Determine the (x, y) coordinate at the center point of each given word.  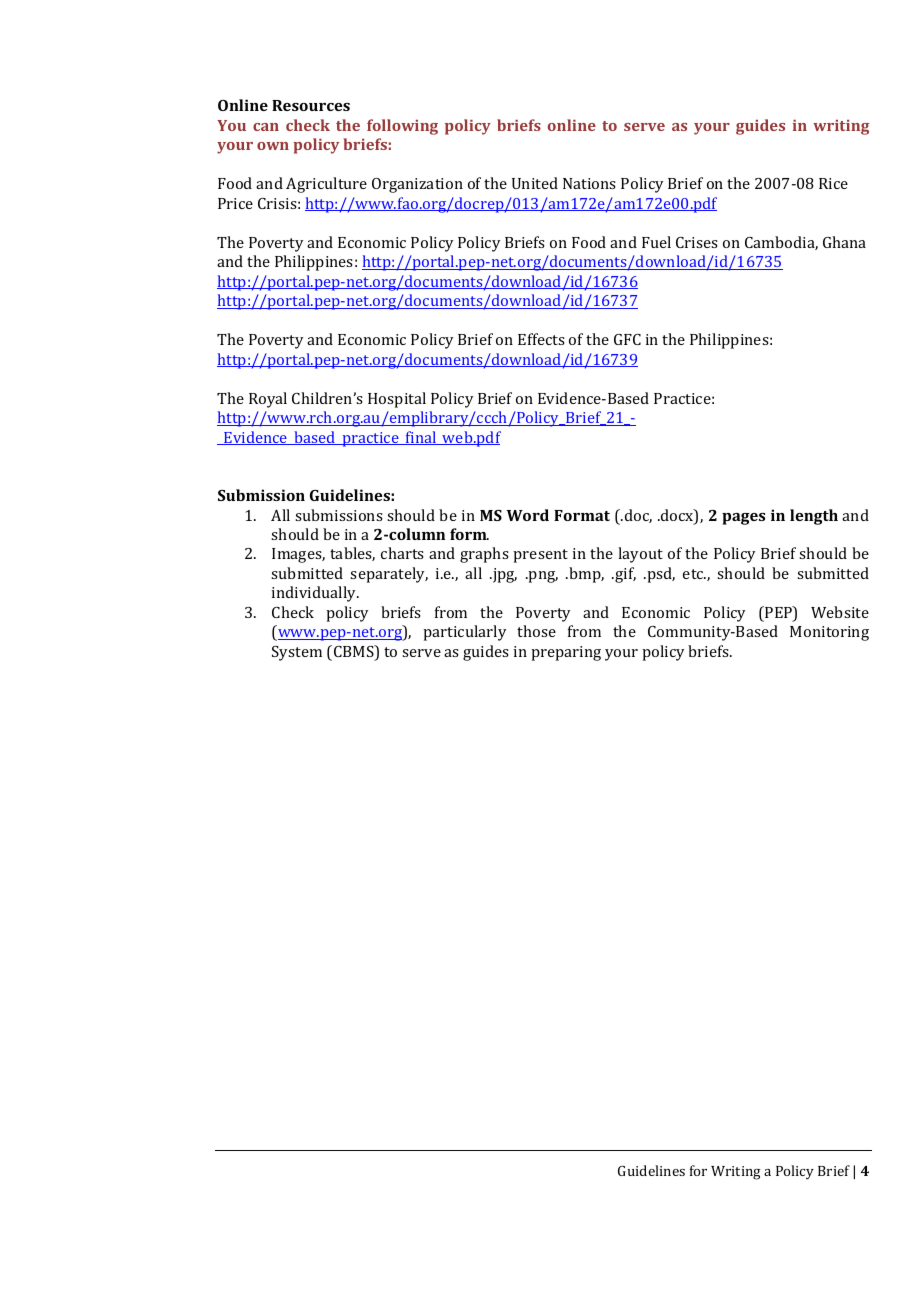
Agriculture (326, 185)
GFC (627, 339)
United (535, 183)
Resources (311, 105)
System (297, 653)
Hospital (397, 400)
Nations (589, 183)
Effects (541, 339)
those (536, 631)
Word (528, 515)
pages (743, 519)
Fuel (656, 242)
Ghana (844, 242)
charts (402, 553)
